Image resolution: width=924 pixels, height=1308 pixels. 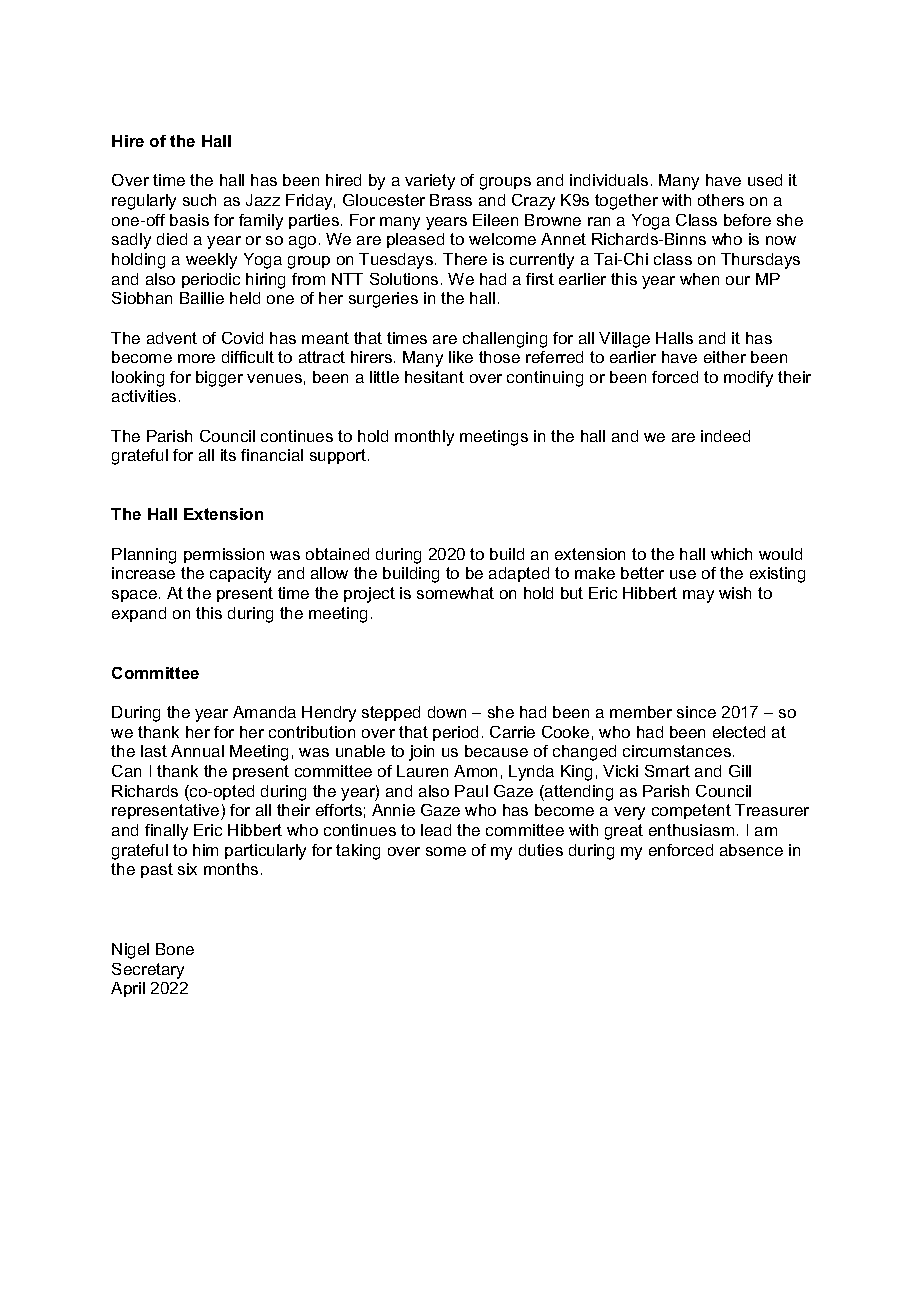 I want to click on others, so click(x=721, y=200).
